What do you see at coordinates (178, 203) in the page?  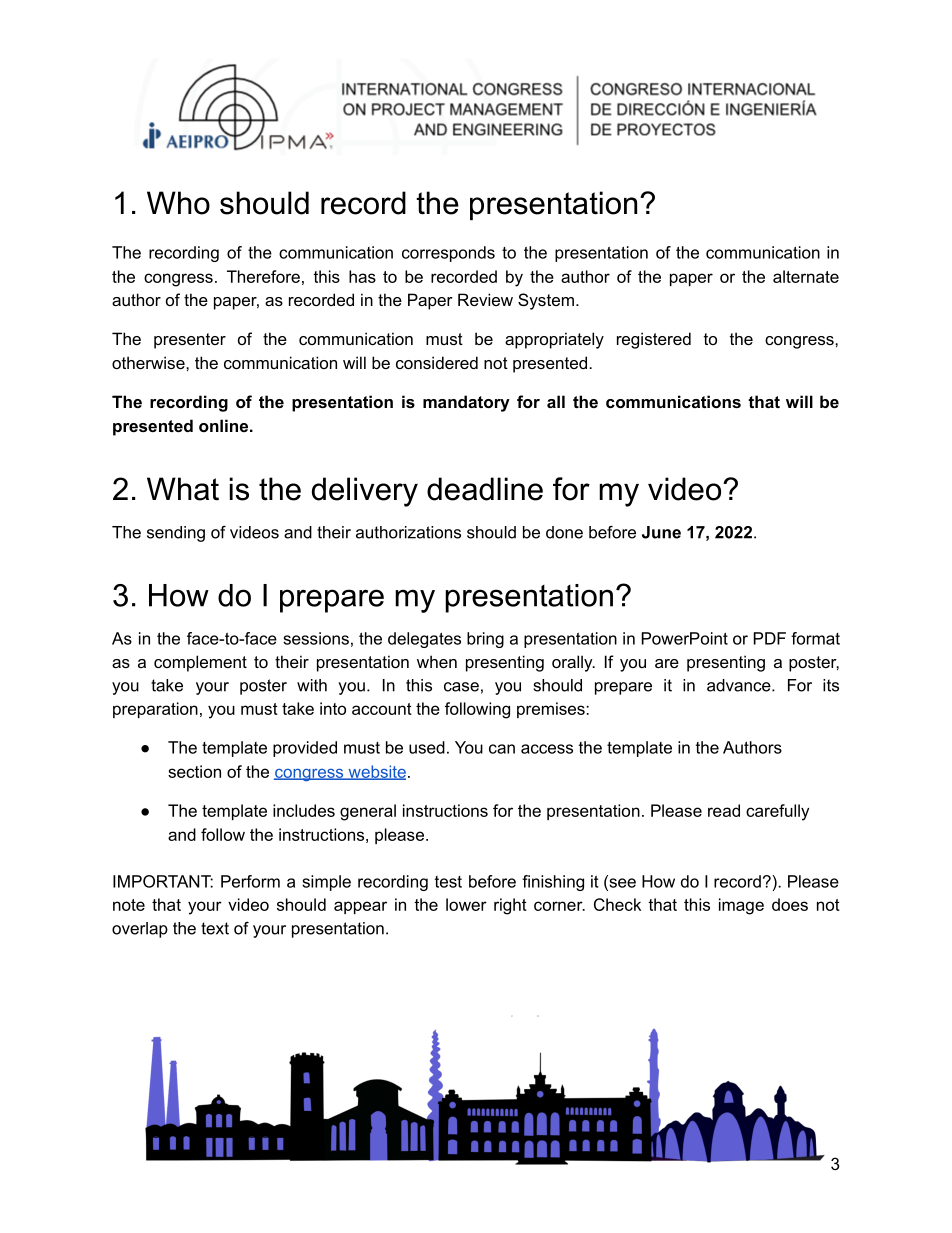 I see `Who` at bounding box center [178, 203].
